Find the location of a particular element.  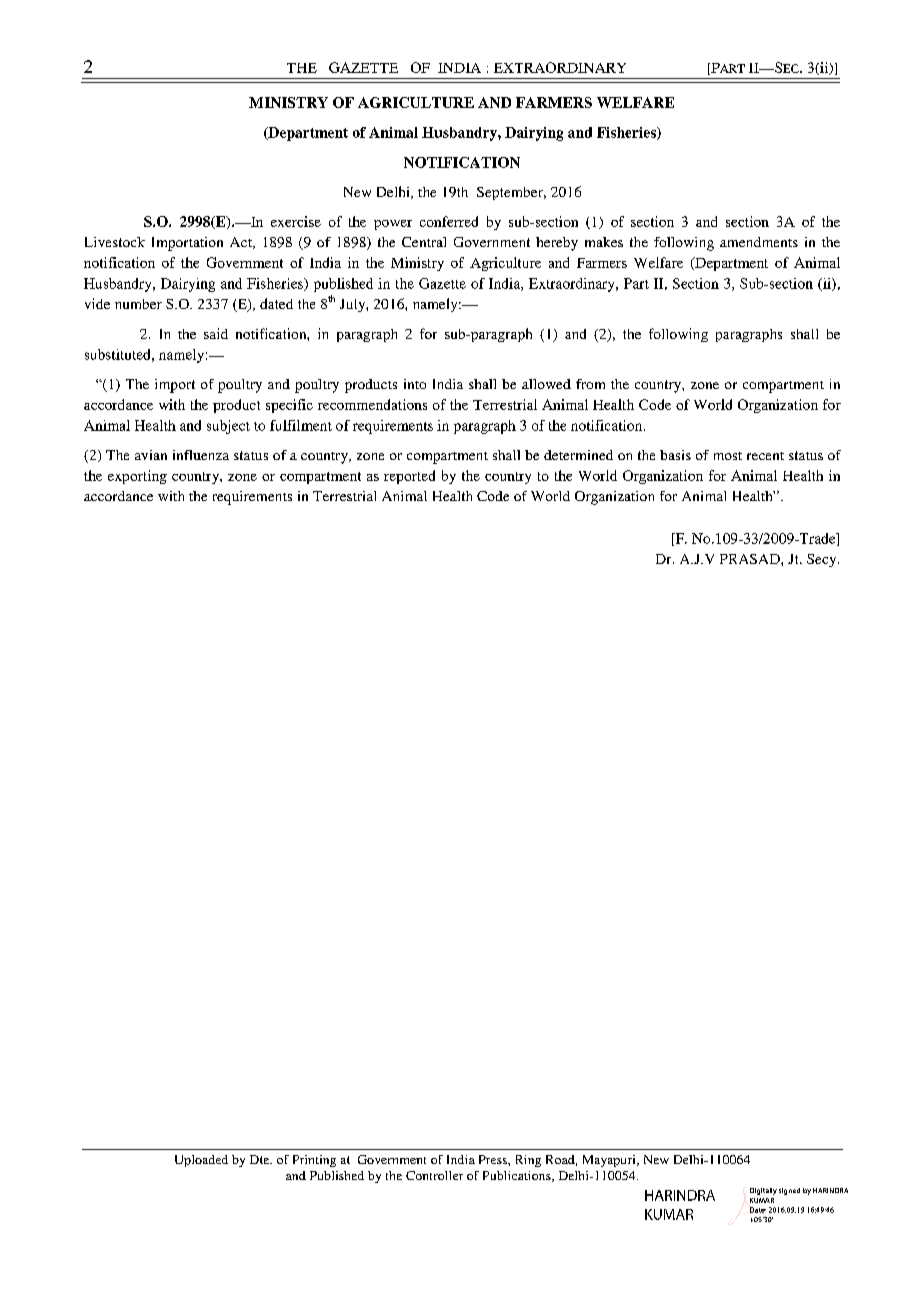

Dte is located at coordinates (261, 1159).
